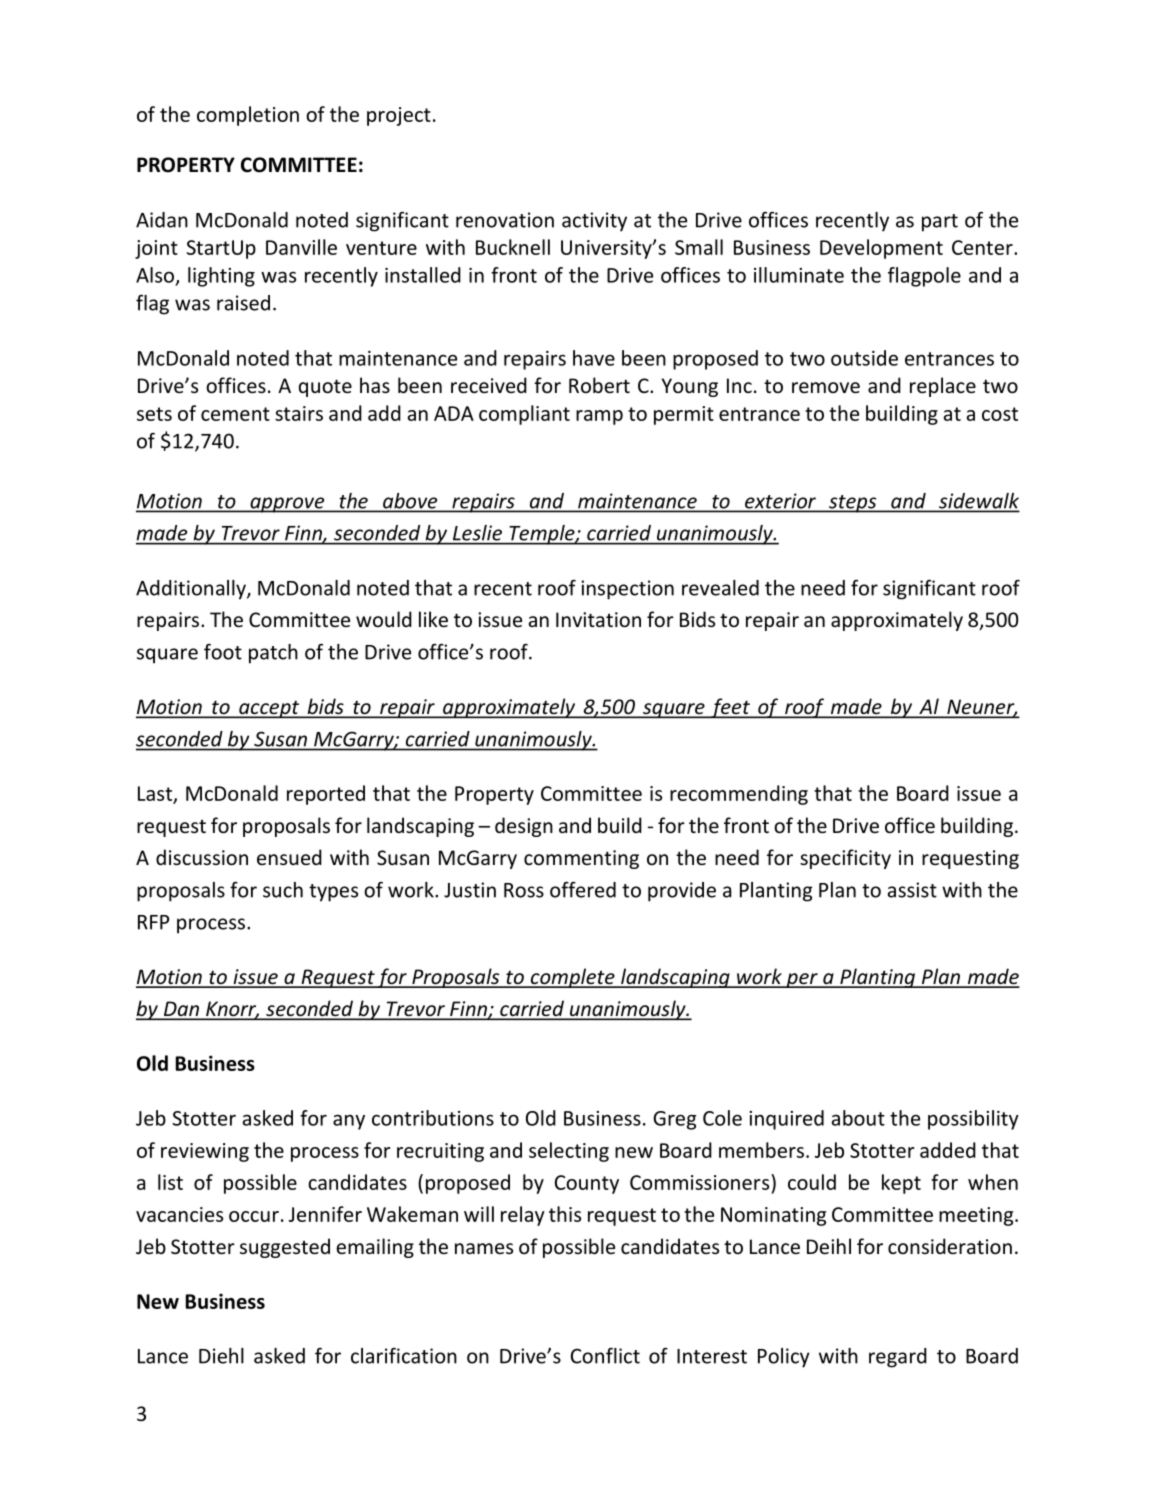  Describe the element at coordinates (898, 1358) in the screenshot. I see `regard` at that location.
